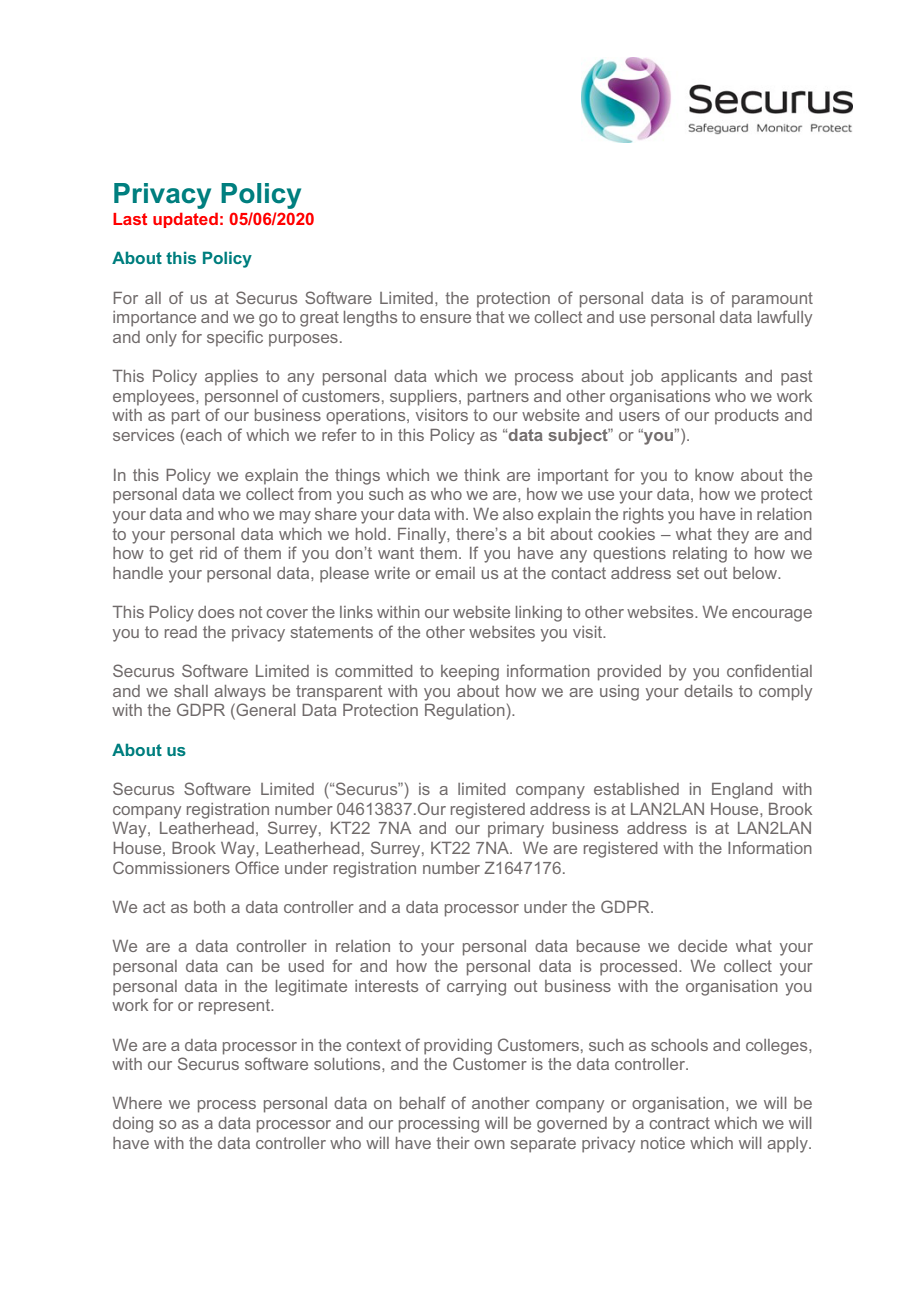  Describe the element at coordinates (490, 317) in the screenshot. I see `that` at that location.
